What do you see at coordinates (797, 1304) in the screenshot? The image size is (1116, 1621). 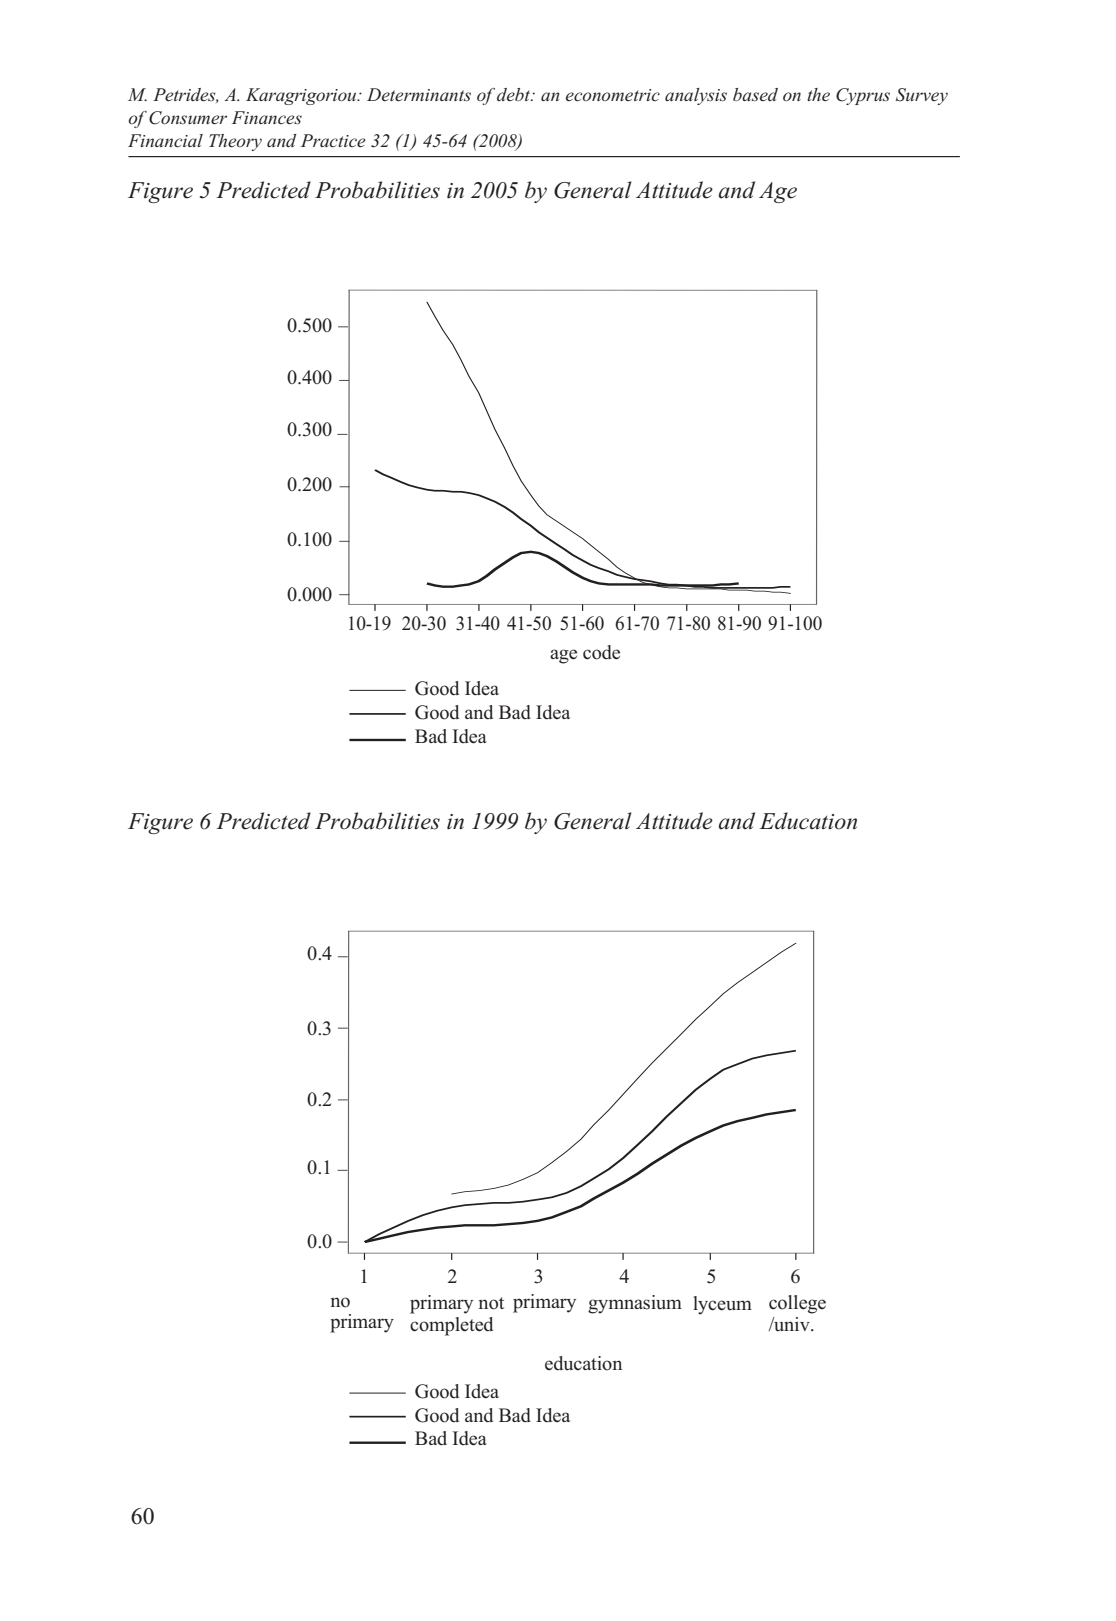 I see `college` at bounding box center [797, 1304].
